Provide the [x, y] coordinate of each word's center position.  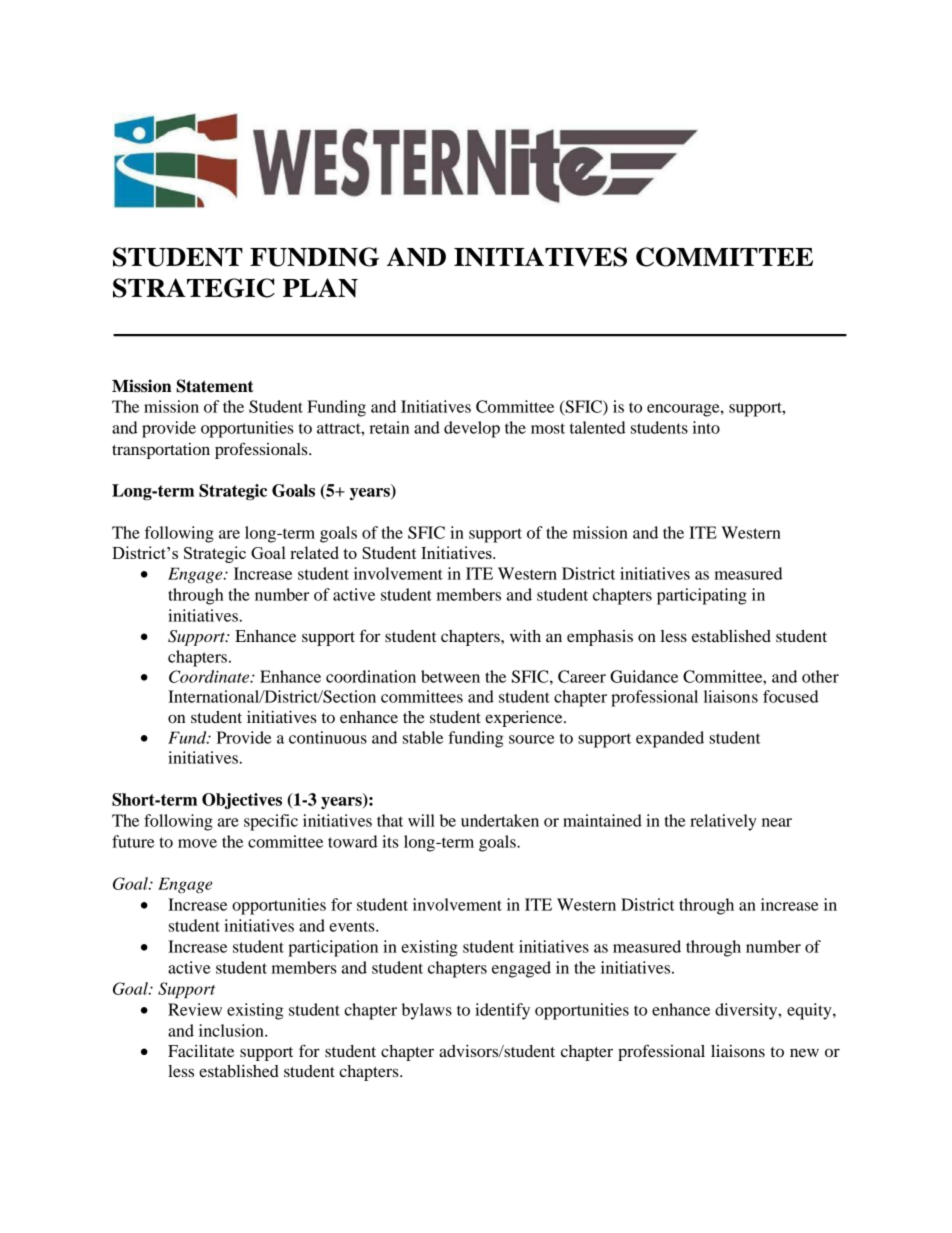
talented [598, 427]
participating [702, 596]
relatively [723, 822]
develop [472, 429]
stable [423, 737]
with [525, 636]
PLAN [320, 288]
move [197, 843]
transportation [161, 451]
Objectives [242, 801]
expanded [670, 739]
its [390, 841]
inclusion [232, 1030]
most [548, 428]
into [706, 427]
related [314, 552]
